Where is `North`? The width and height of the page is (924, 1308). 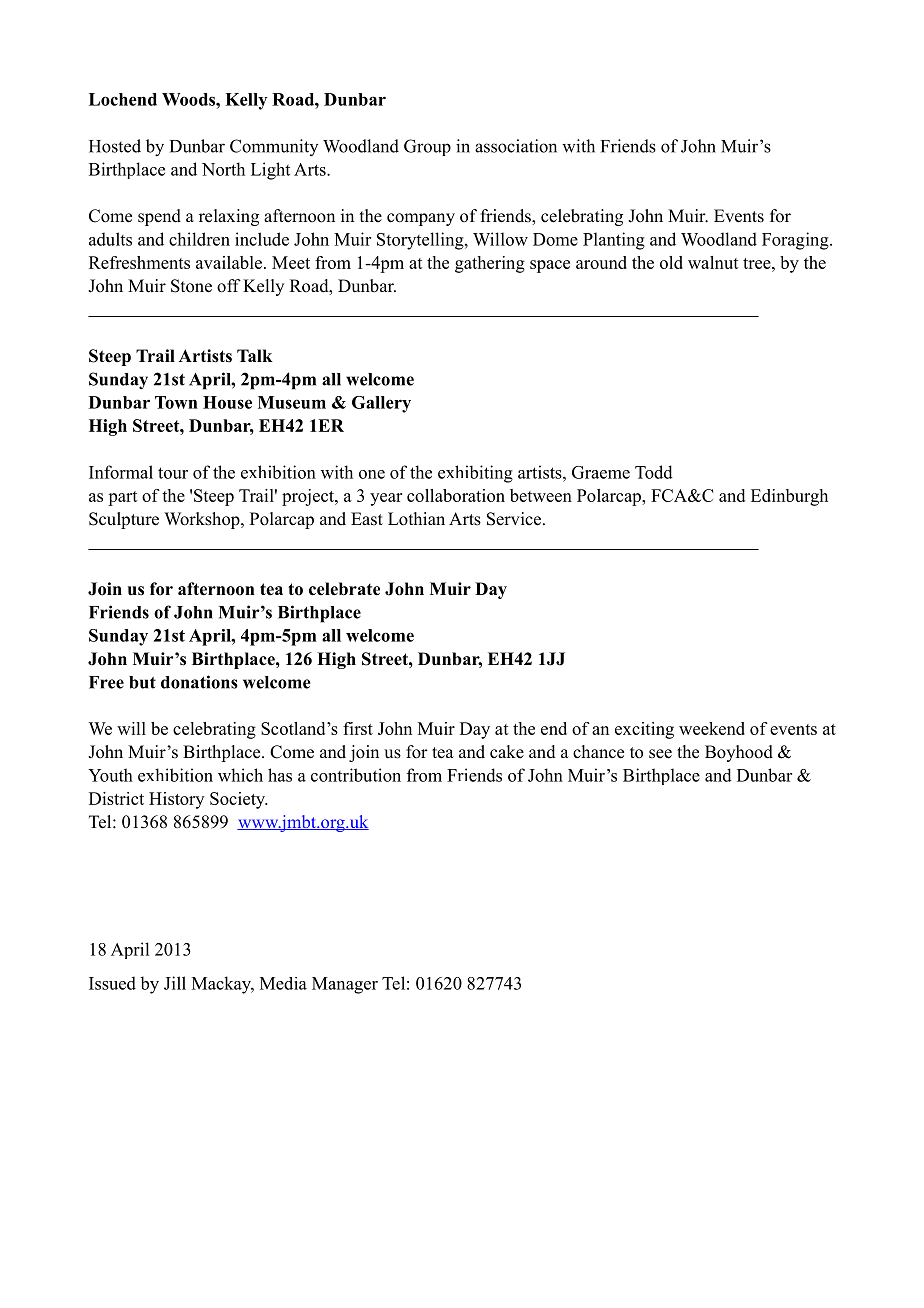 North is located at coordinates (223, 169).
